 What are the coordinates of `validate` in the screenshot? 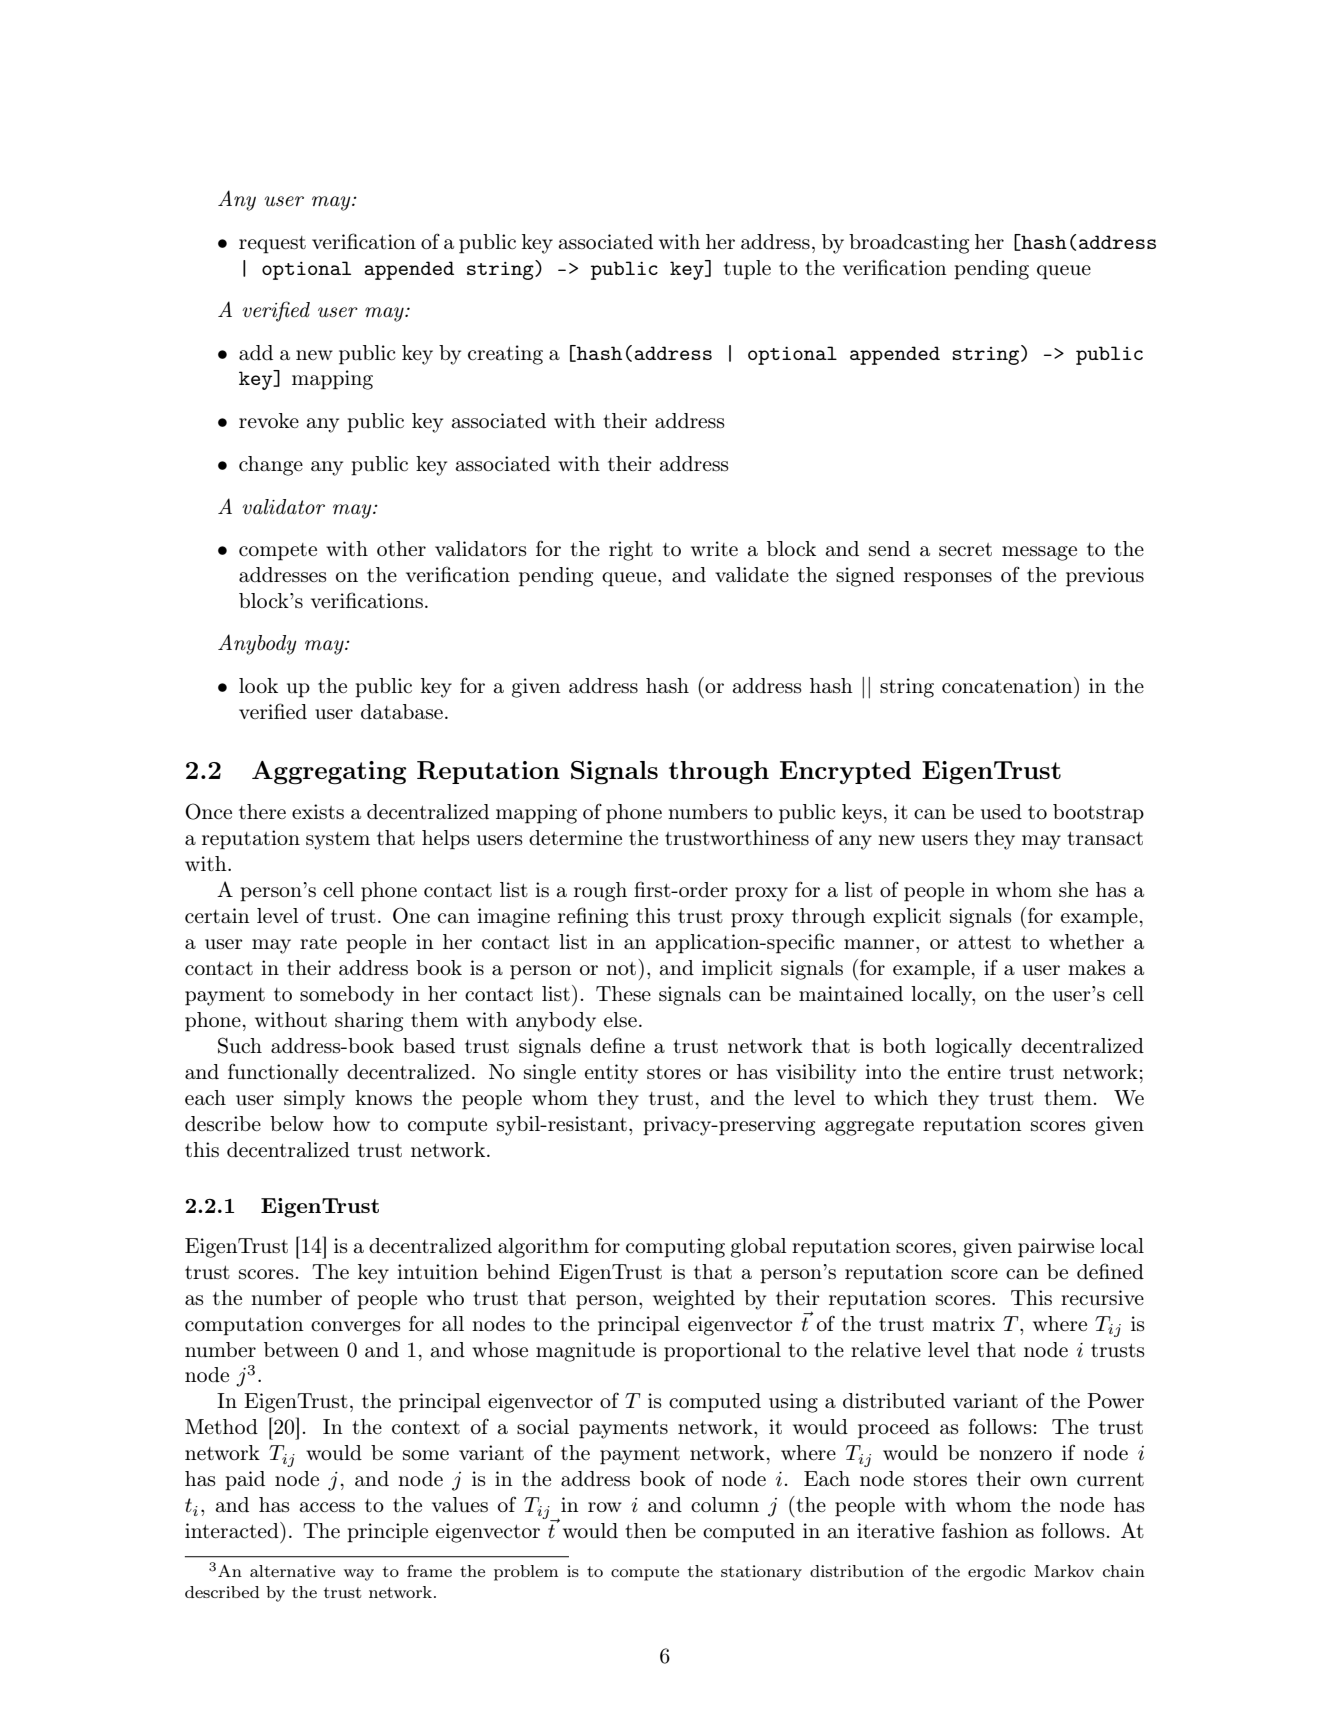 It's located at (752, 575).
